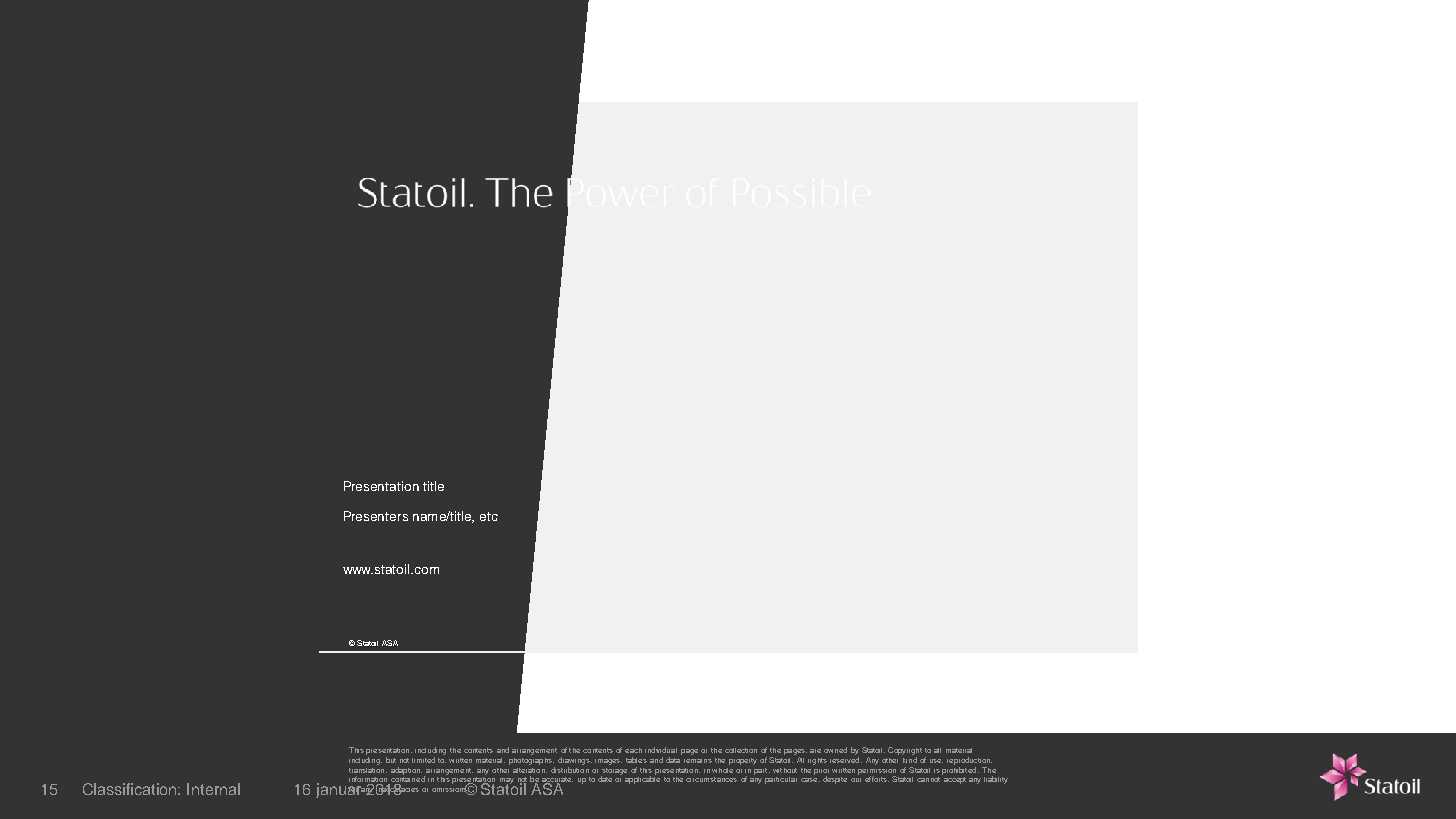  Describe the element at coordinates (835, 750) in the image. I see `owned` at that location.
